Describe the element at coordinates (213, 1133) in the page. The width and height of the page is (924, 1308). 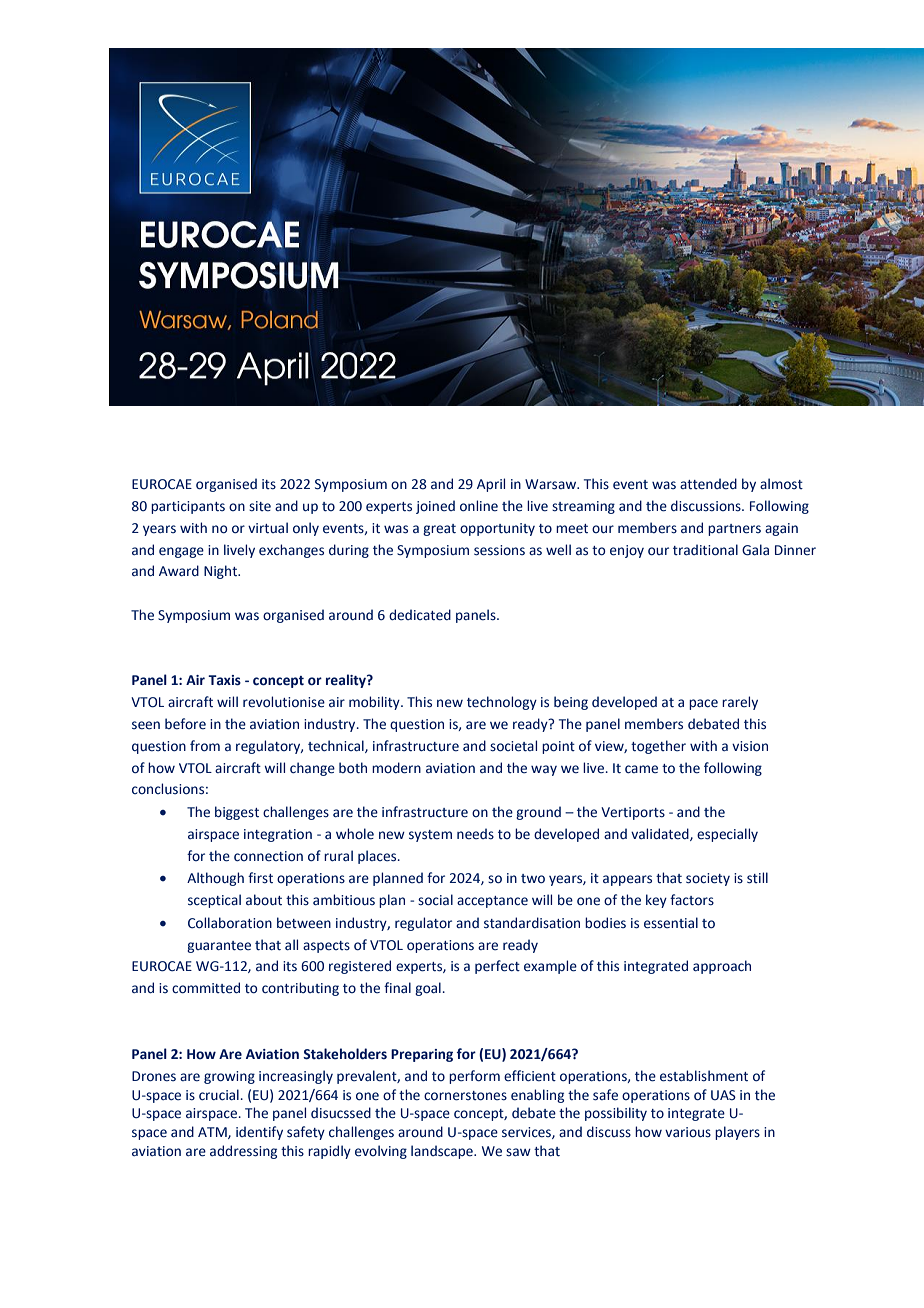
I see `ATM` at that location.
